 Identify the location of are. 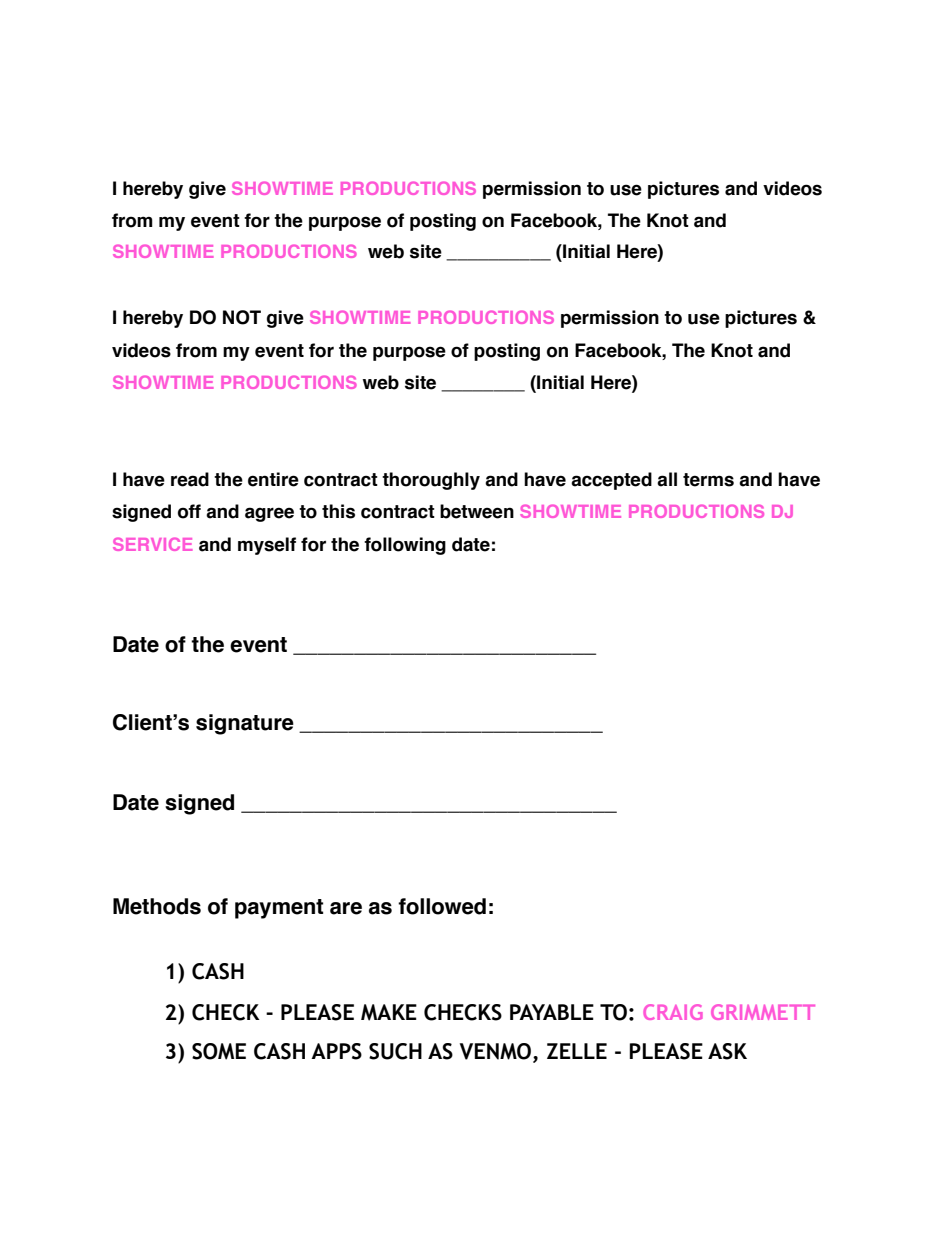
(346, 908).
